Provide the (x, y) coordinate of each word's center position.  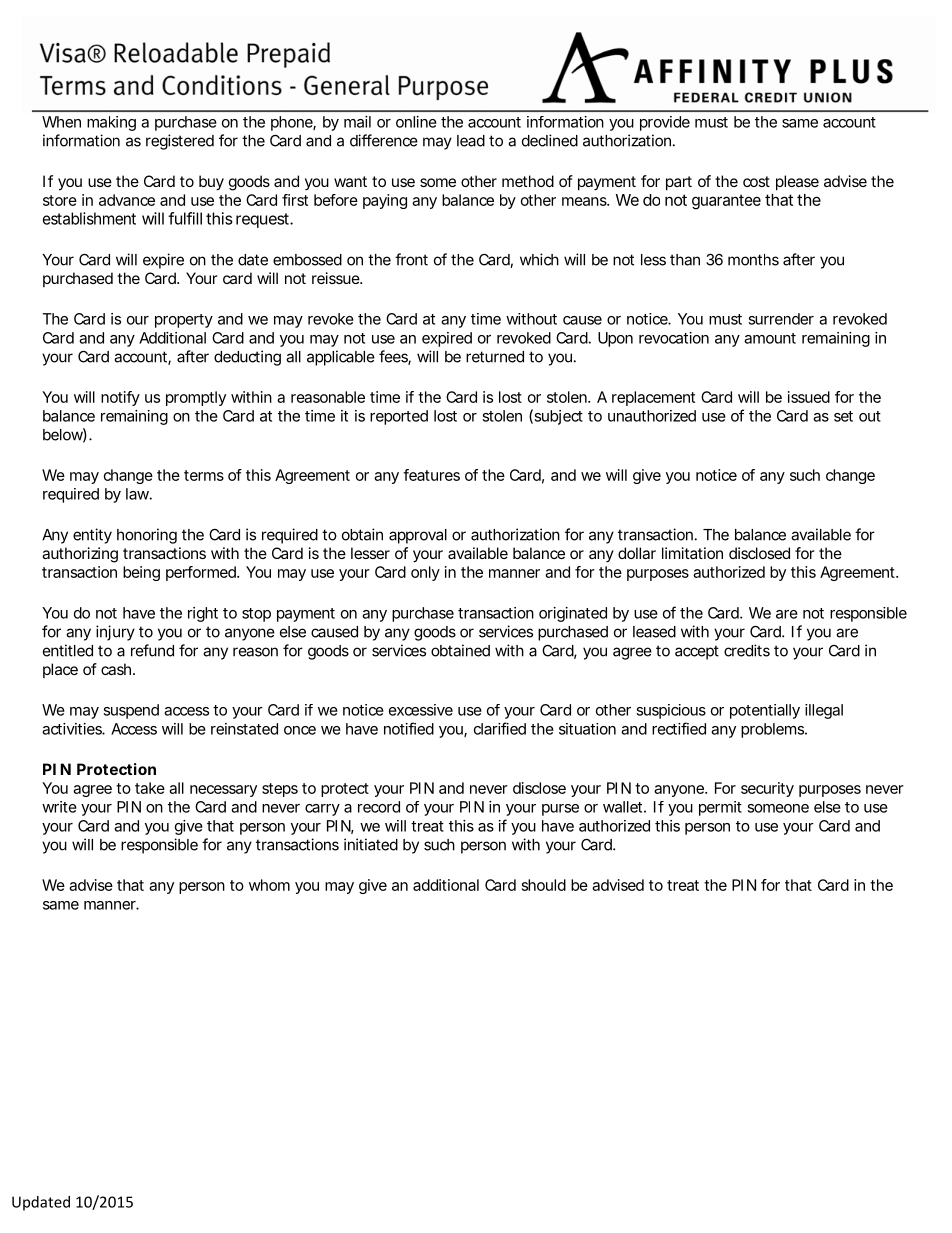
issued (809, 397)
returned (495, 357)
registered (180, 142)
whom (269, 885)
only (425, 573)
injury (115, 633)
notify (120, 398)
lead (471, 141)
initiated (371, 844)
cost (756, 181)
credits (747, 650)
